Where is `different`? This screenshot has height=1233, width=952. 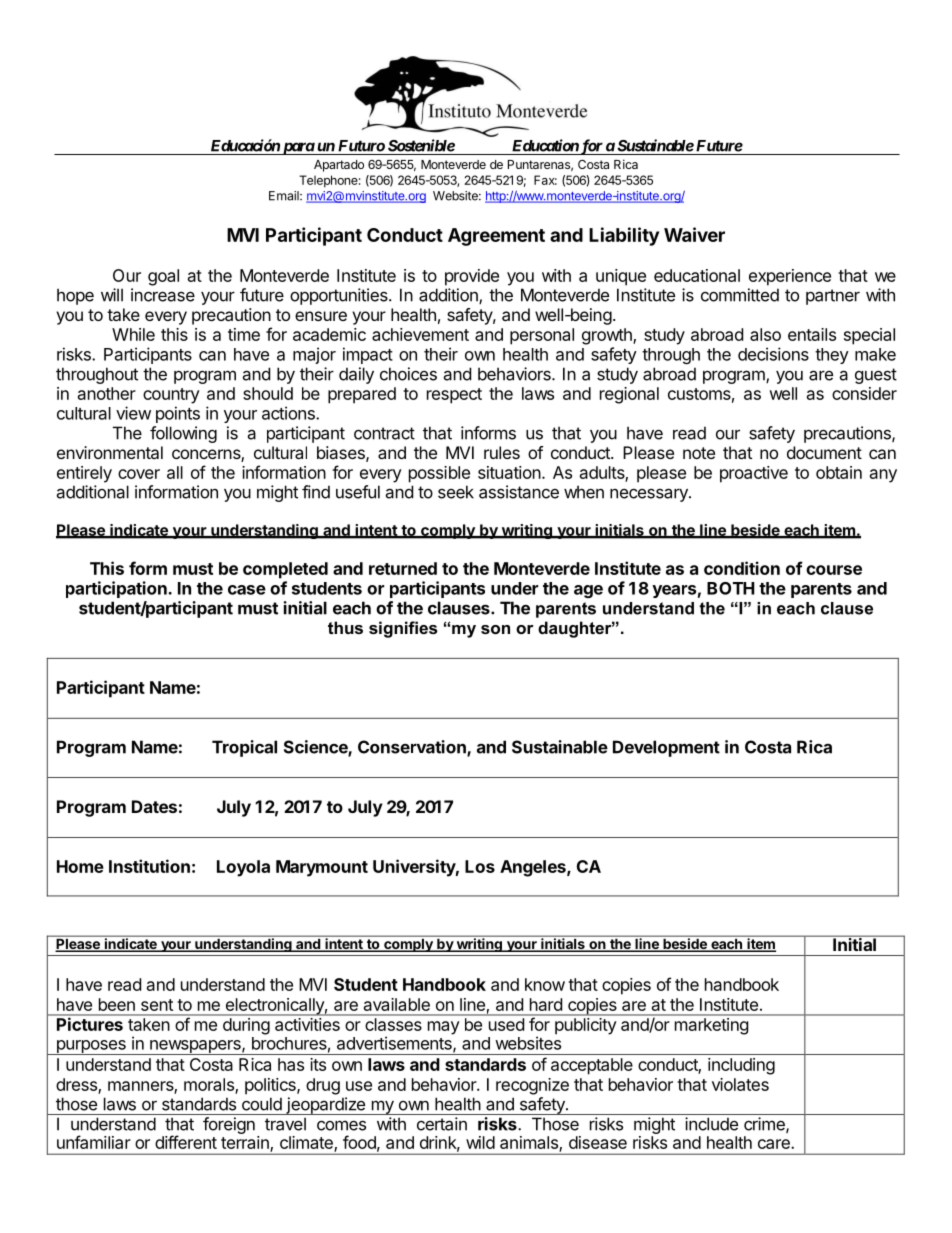
different is located at coordinates (186, 1142).
